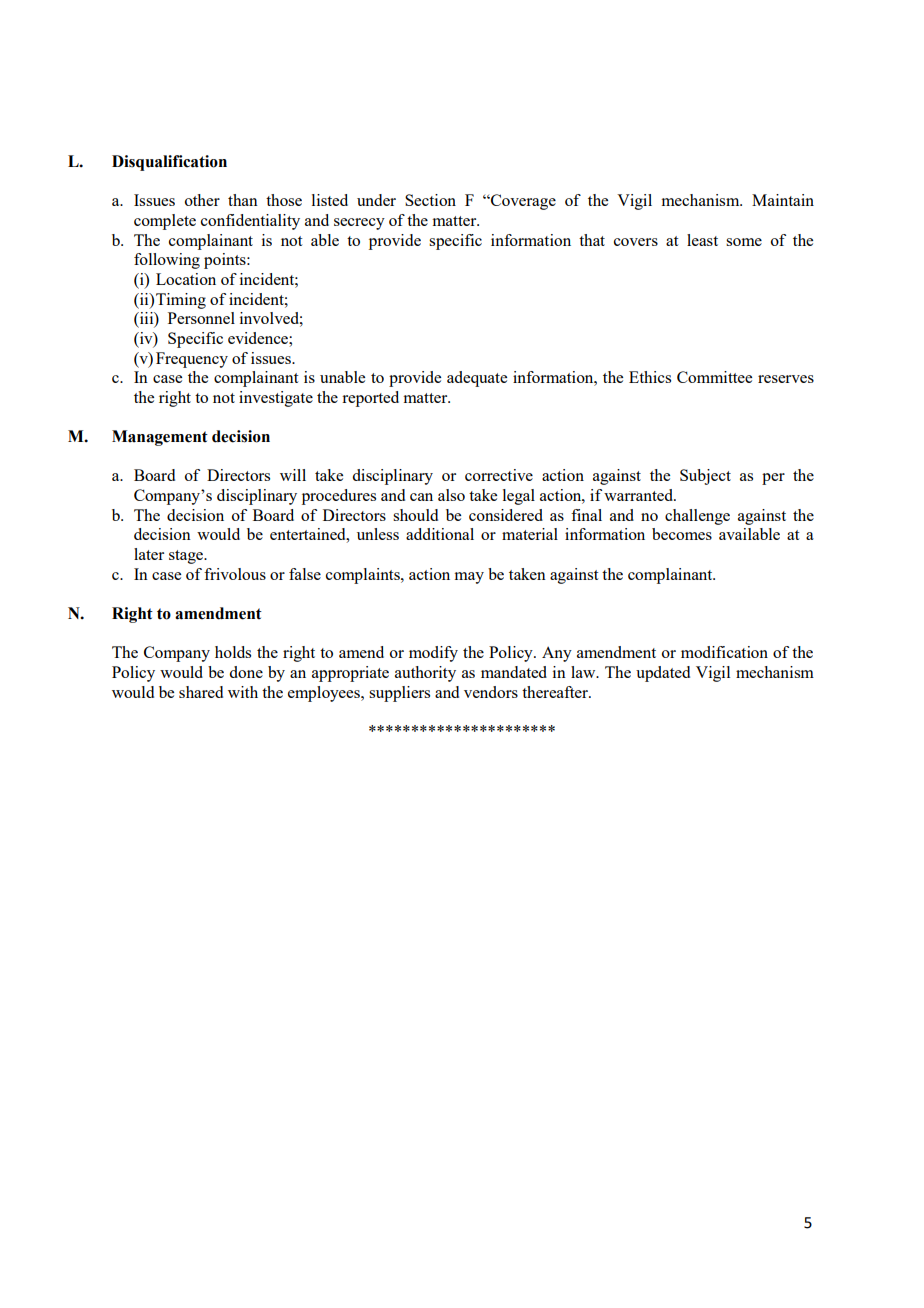  I want to click on vendors, so click(491, 692).
